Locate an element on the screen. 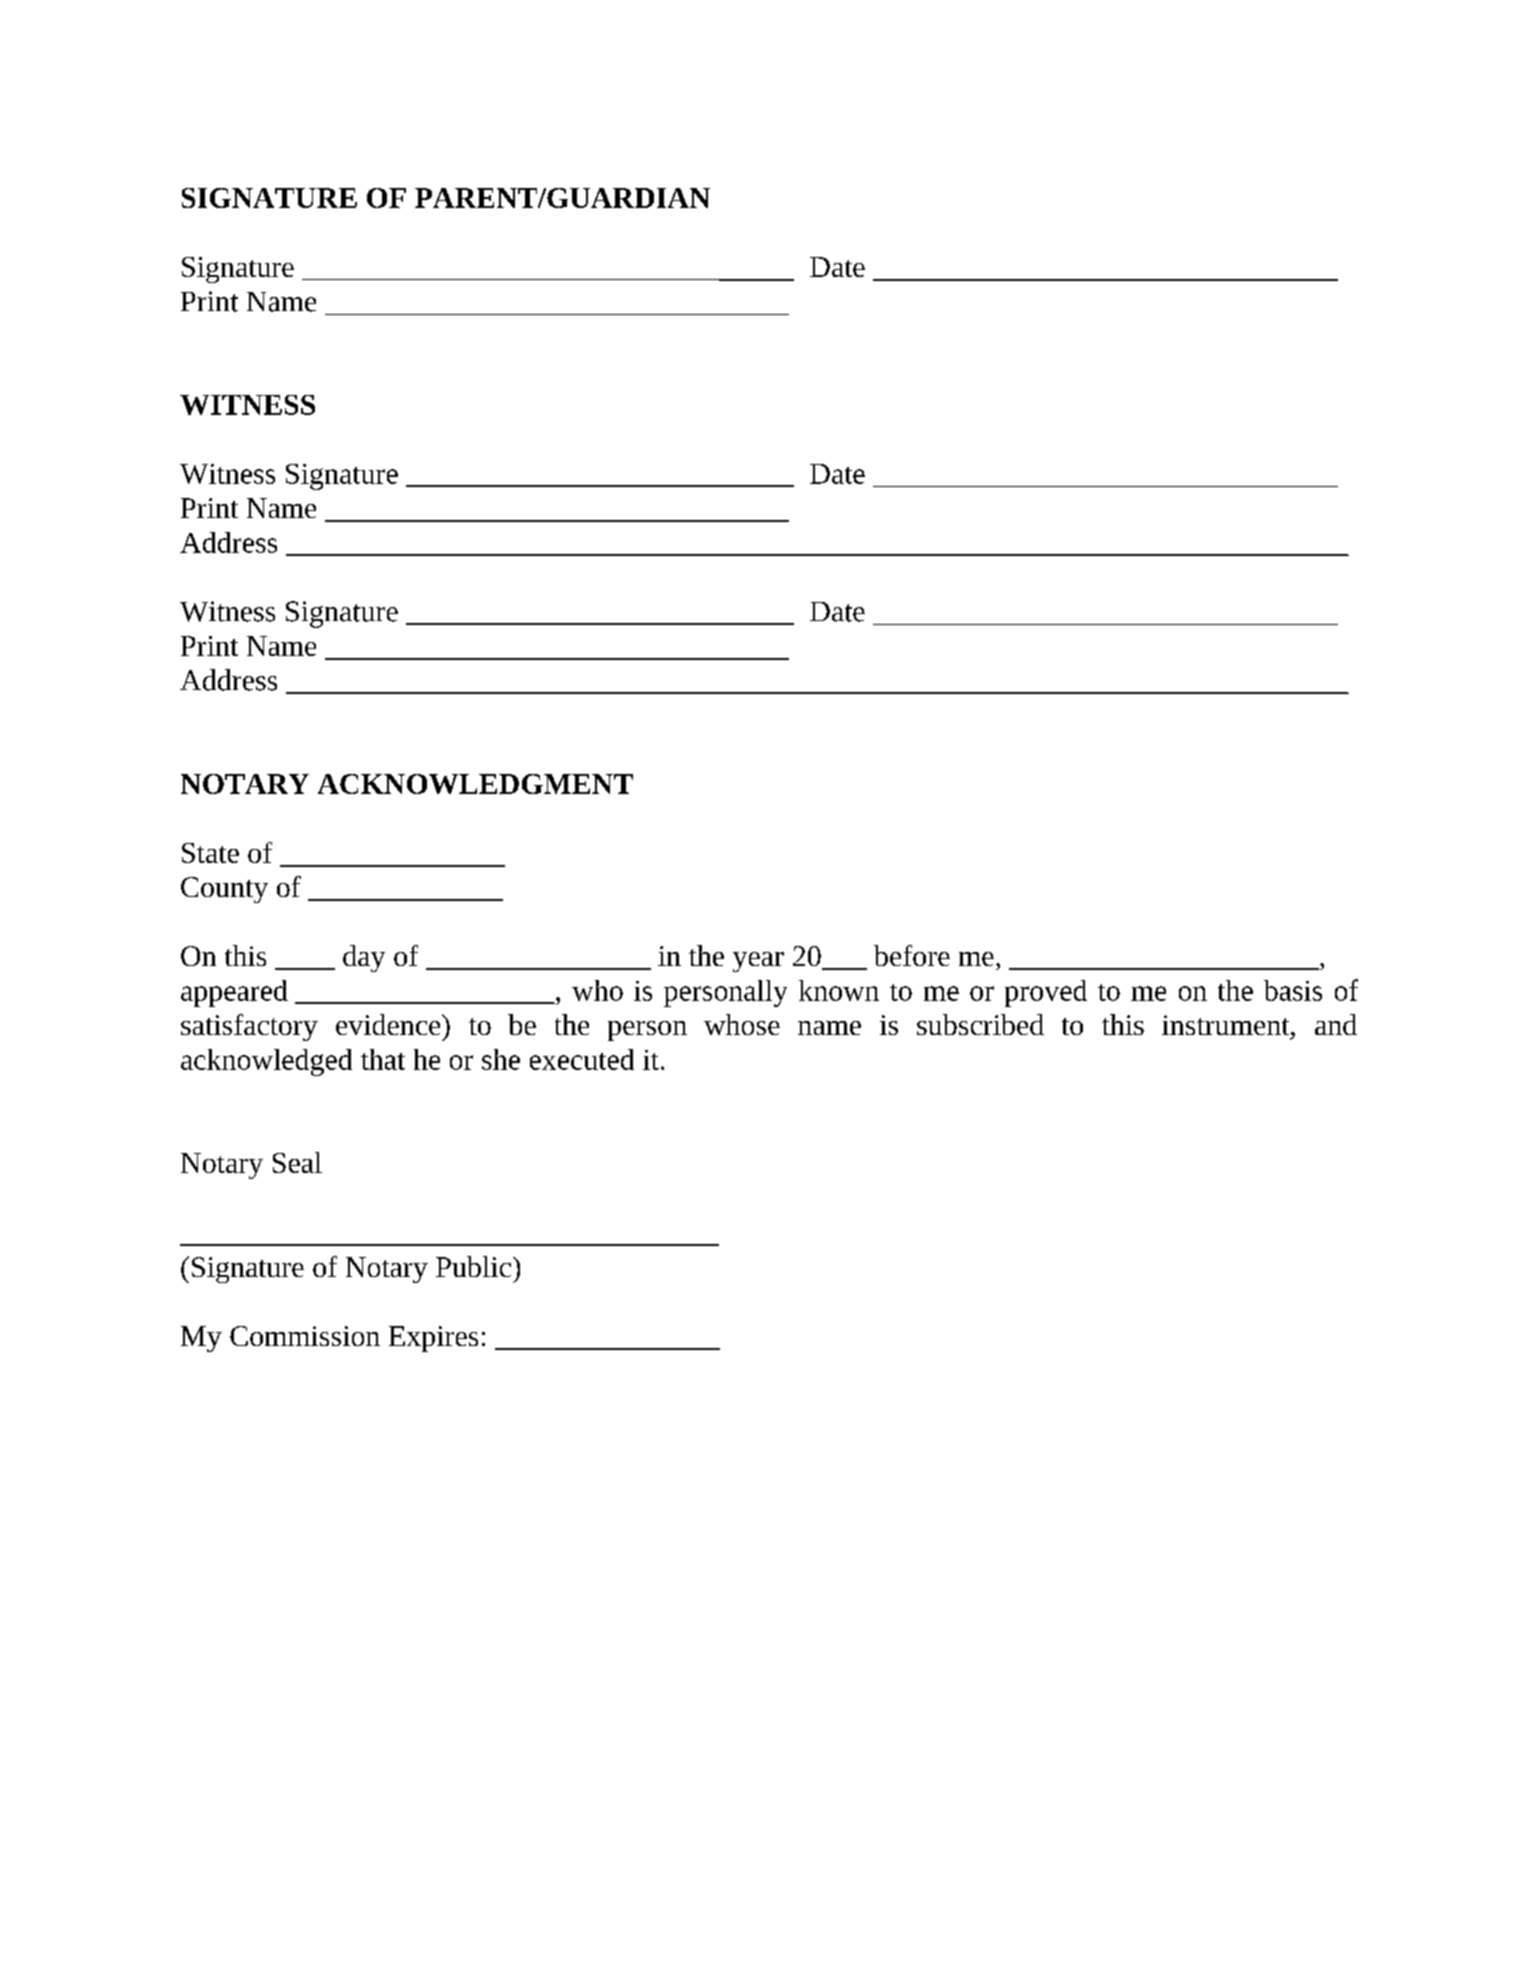 This screenshot has height=1978, width=1528. basis is located at coordinates (1293, 990).
